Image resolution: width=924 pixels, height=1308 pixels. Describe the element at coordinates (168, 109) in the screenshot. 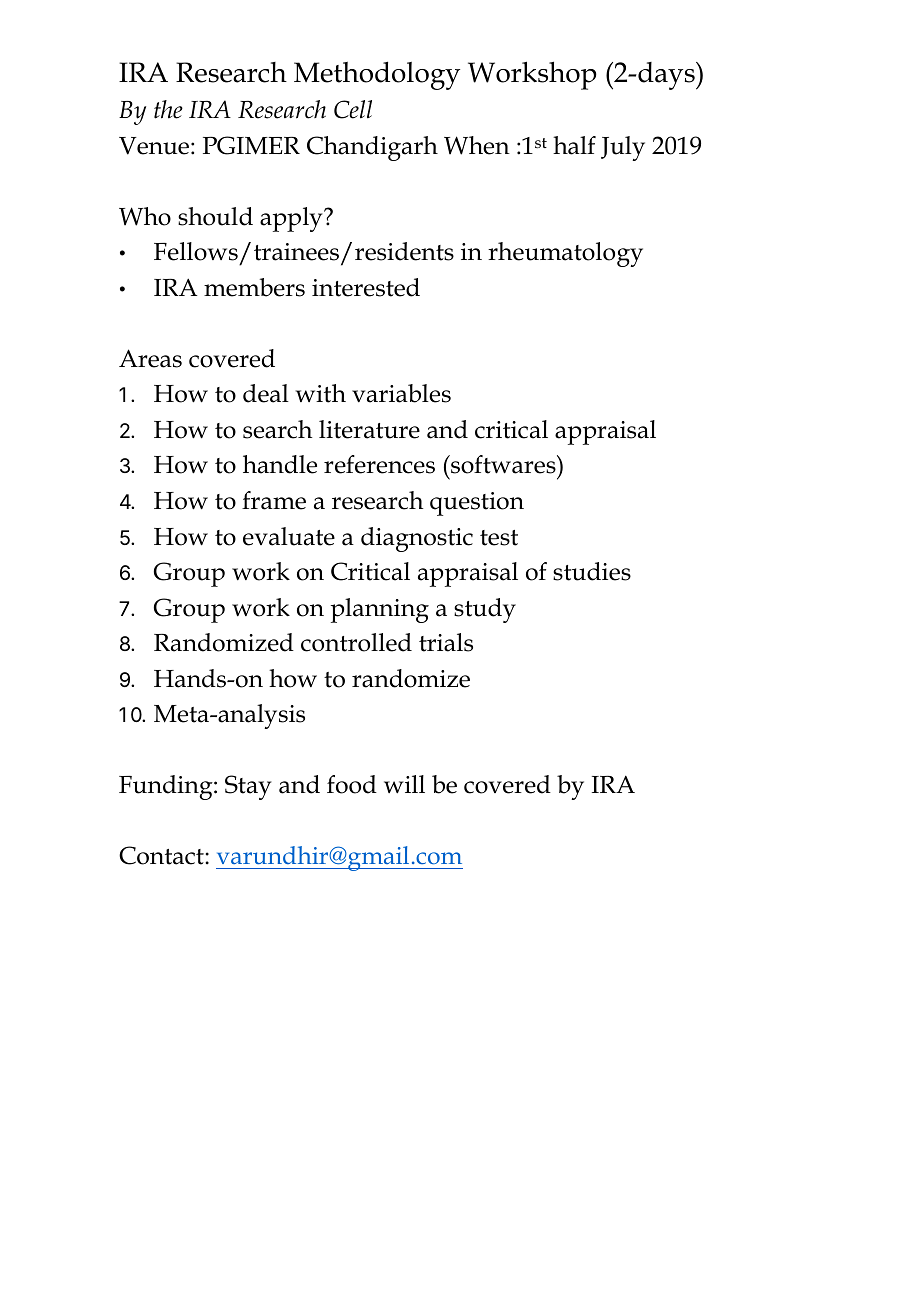

I see `the` at that location.
